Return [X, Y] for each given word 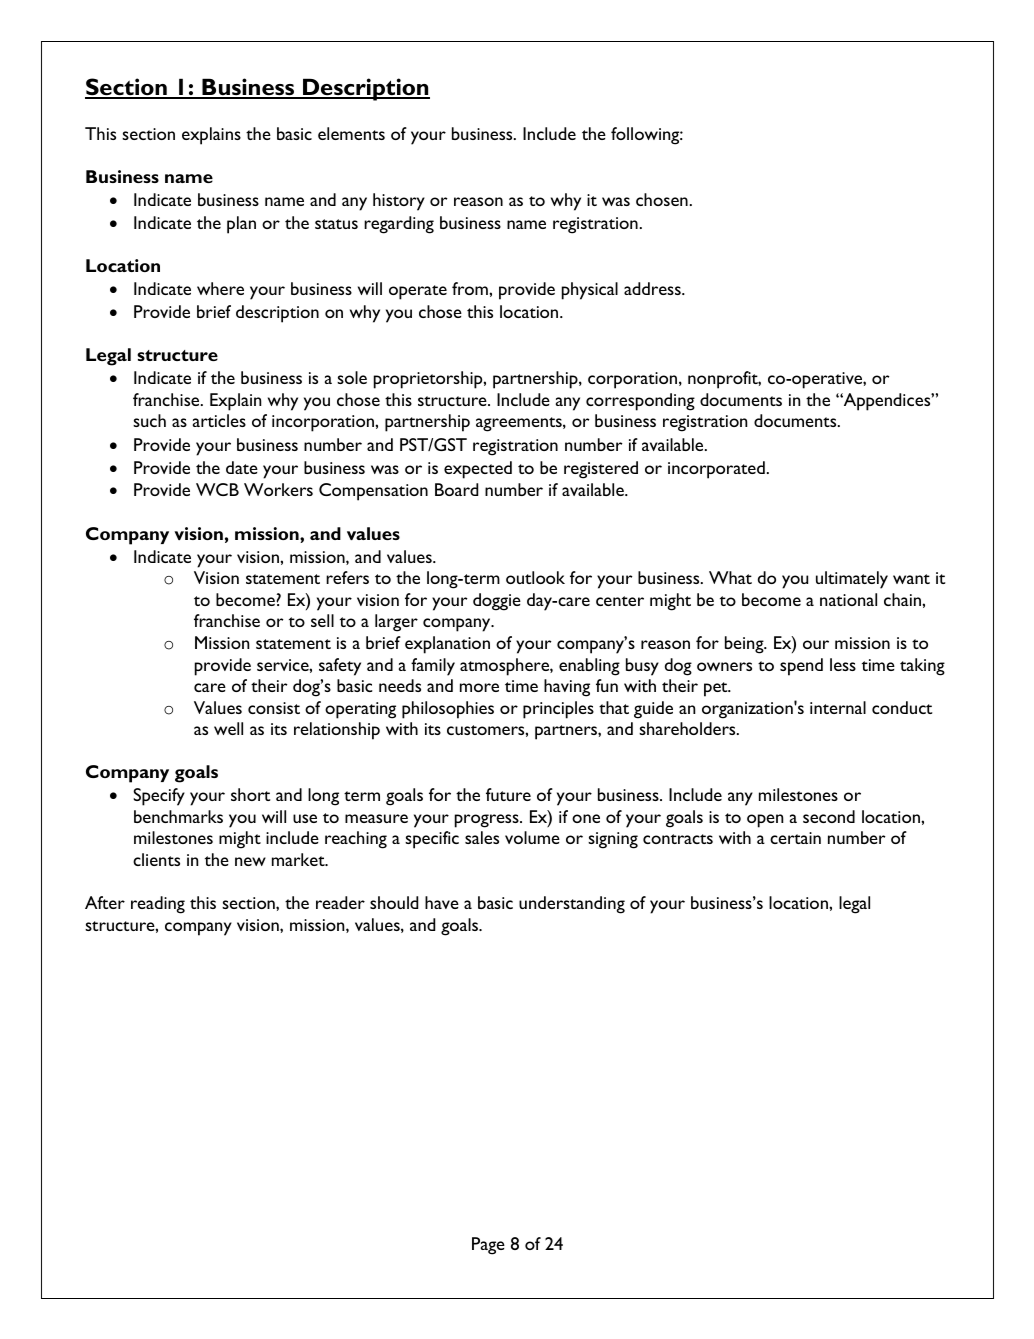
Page [488, 1246]
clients [156, 859]
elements [351, 133]
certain [795, 838]
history [399, 202]
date [242, 467]
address [653, 288]
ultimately [852, 580]
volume [532, 837]
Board [456, 489]
